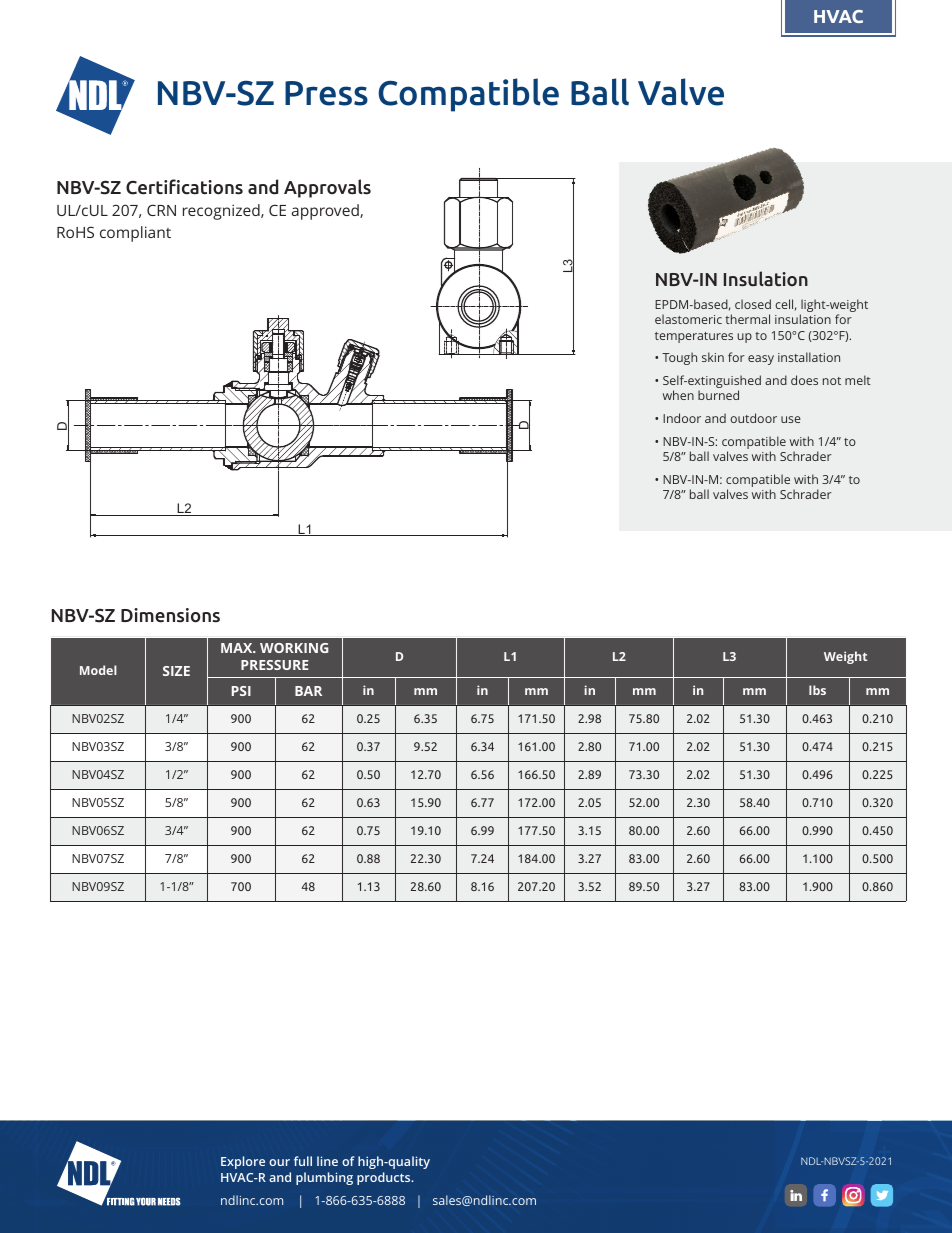 The width and height of the document is (952, 1233). I want to click on closed, so click(753, 304).
